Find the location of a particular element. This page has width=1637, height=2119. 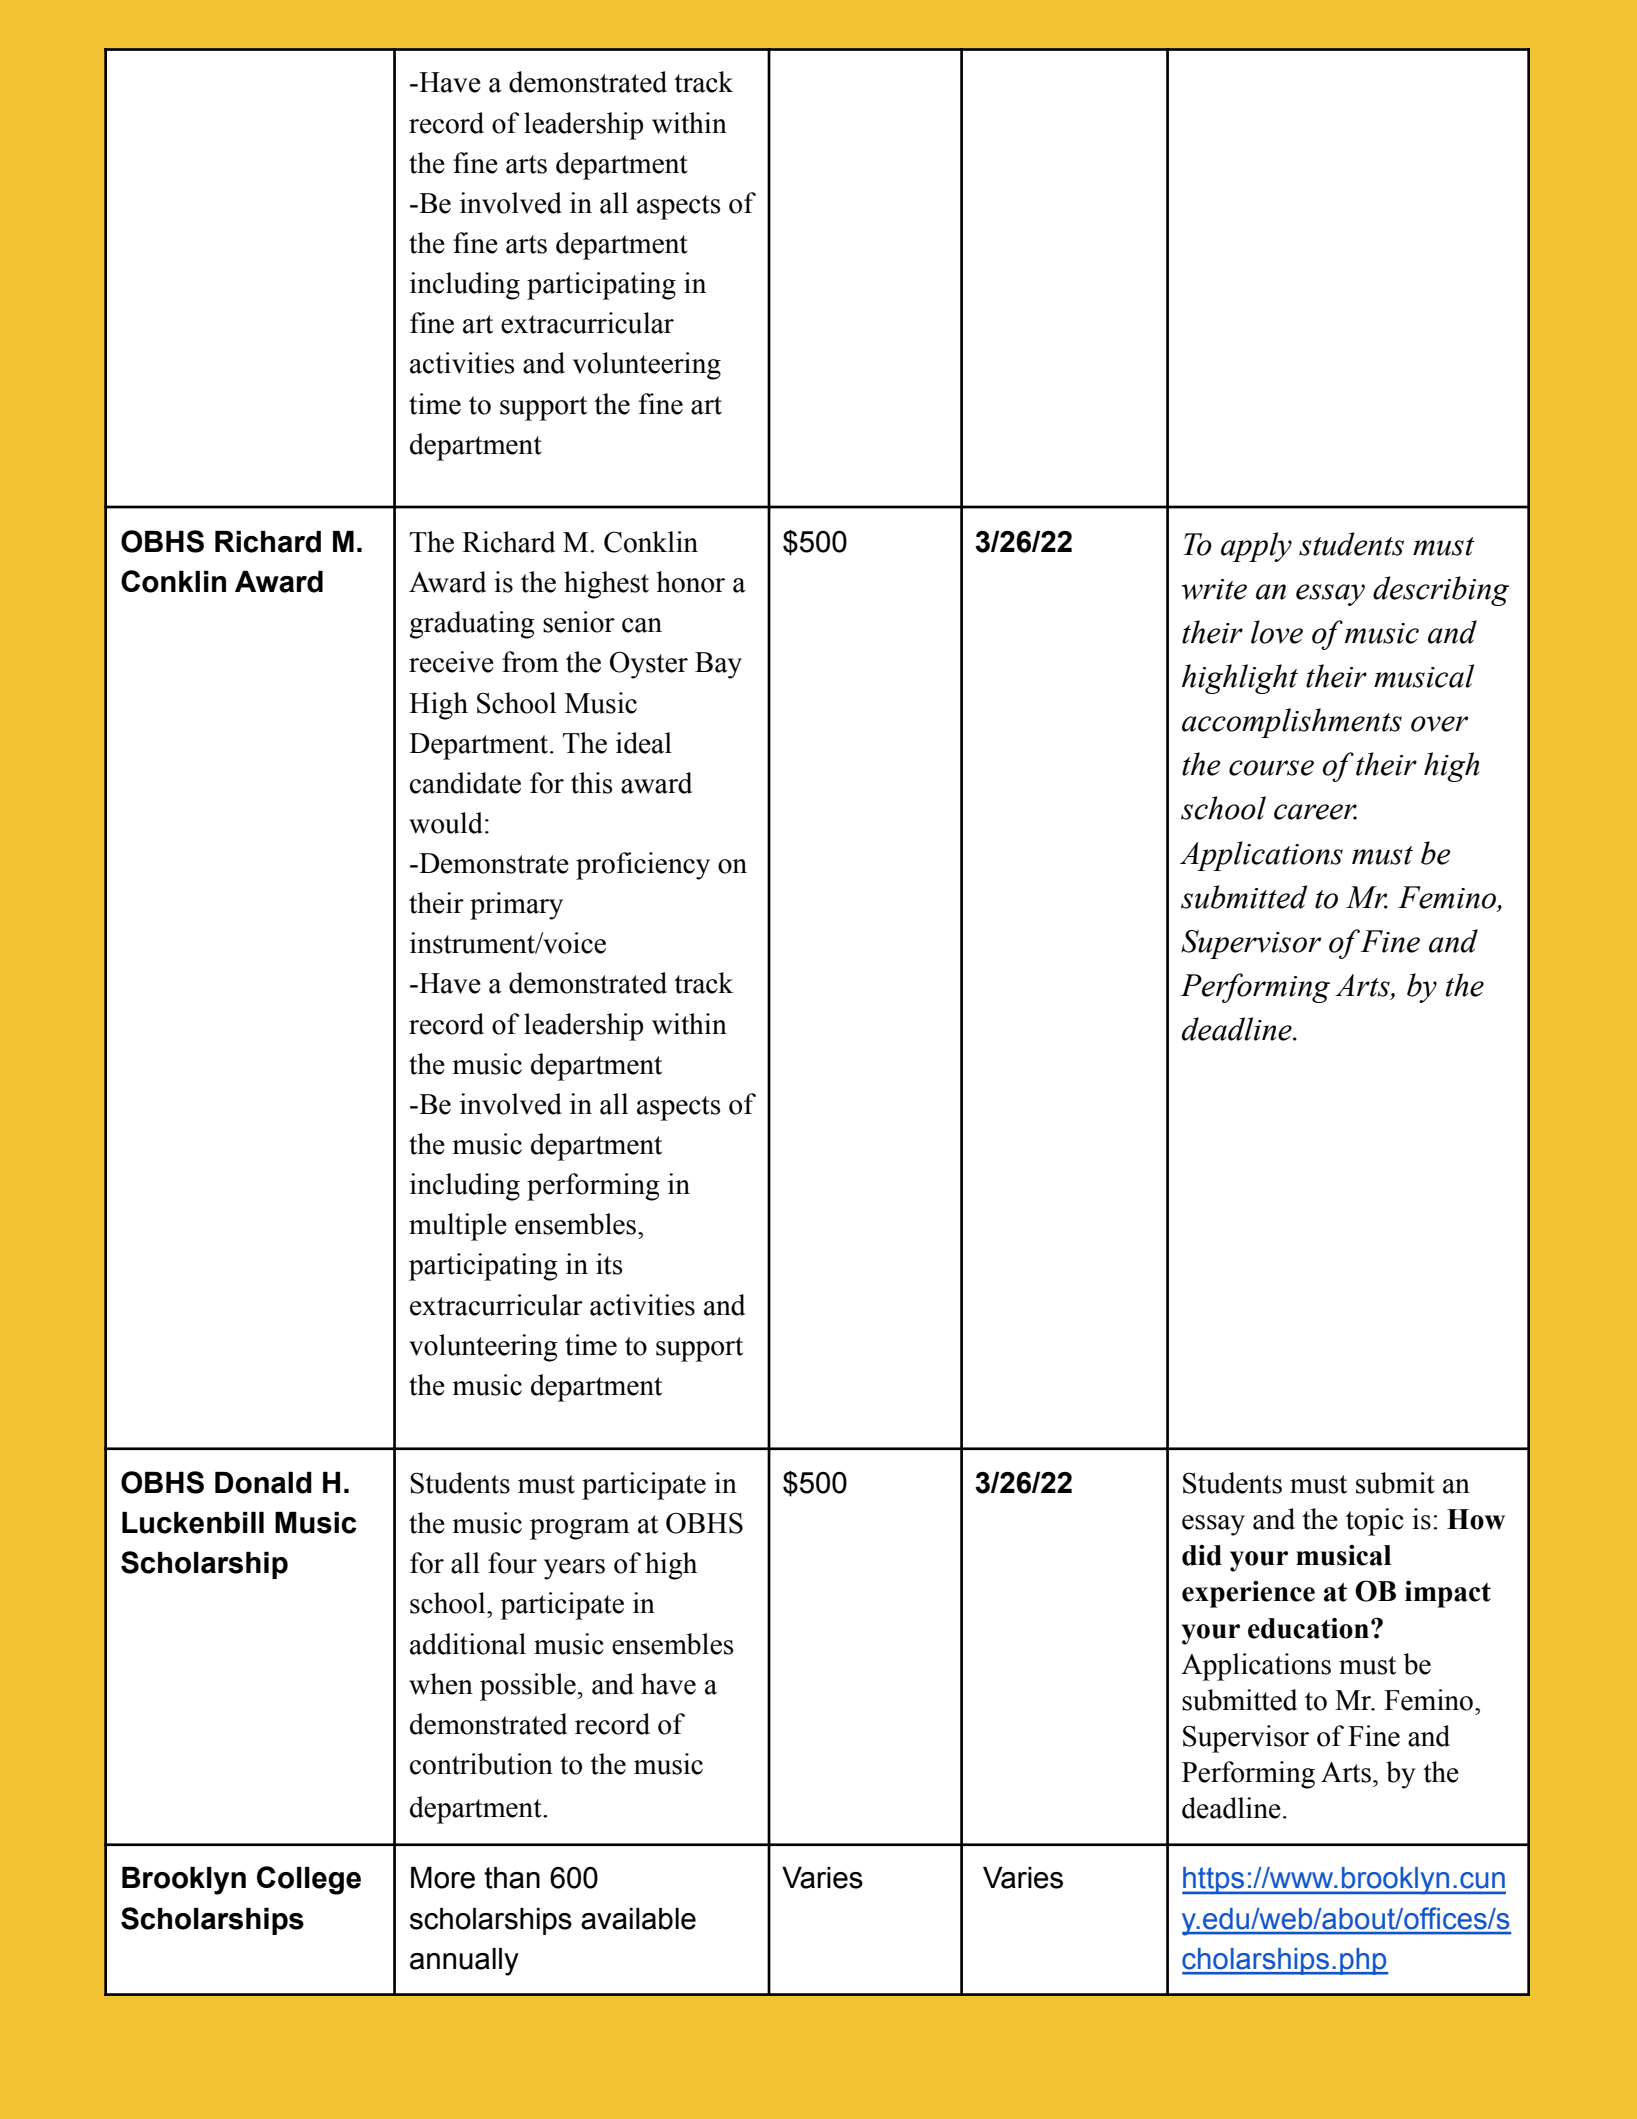

four is located at coordinates (512, 1563).
